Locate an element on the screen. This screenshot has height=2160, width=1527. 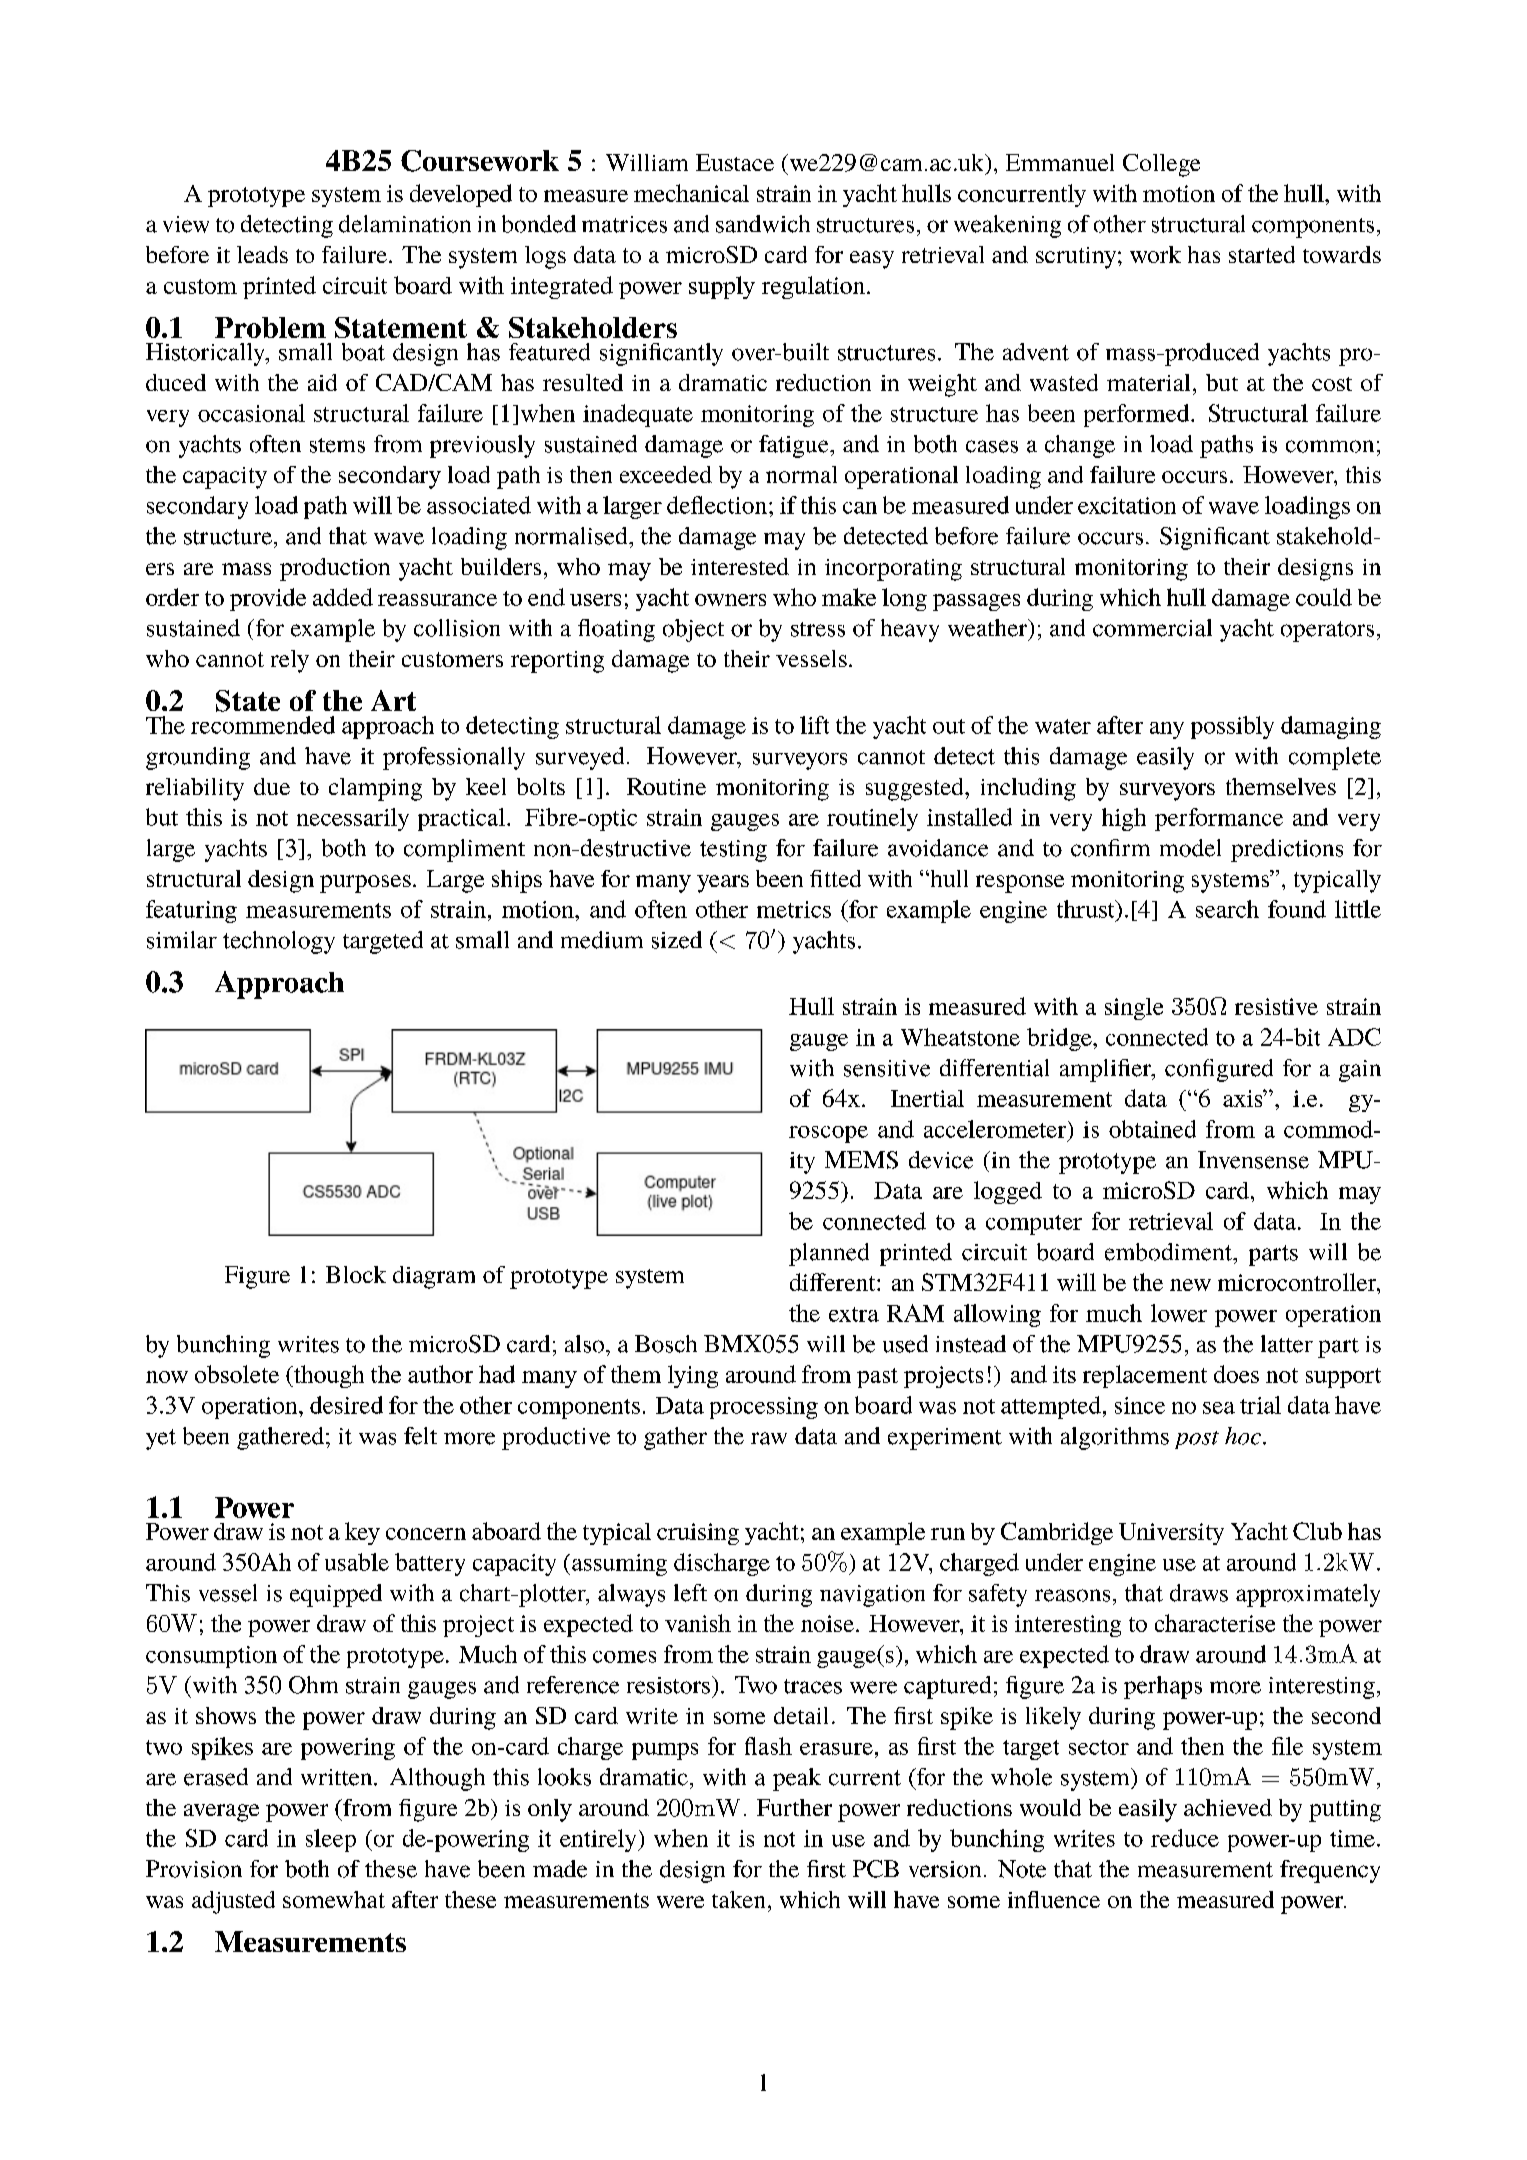
commercial is located at coordinates (1152, 628).
